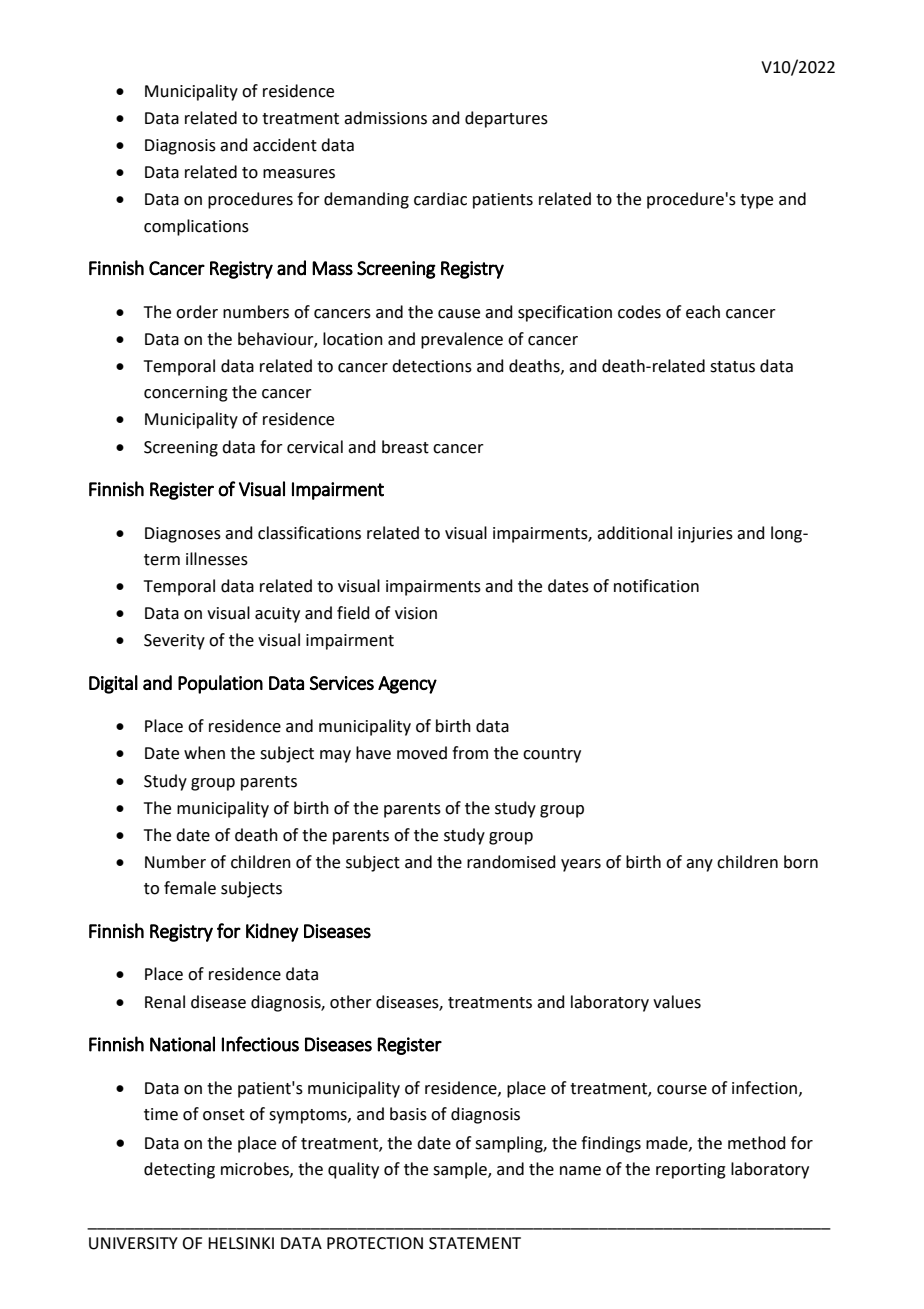 Image resolution: width=924 pixels, height=1309 pixels. I want to click on type, so click(756, 201).
